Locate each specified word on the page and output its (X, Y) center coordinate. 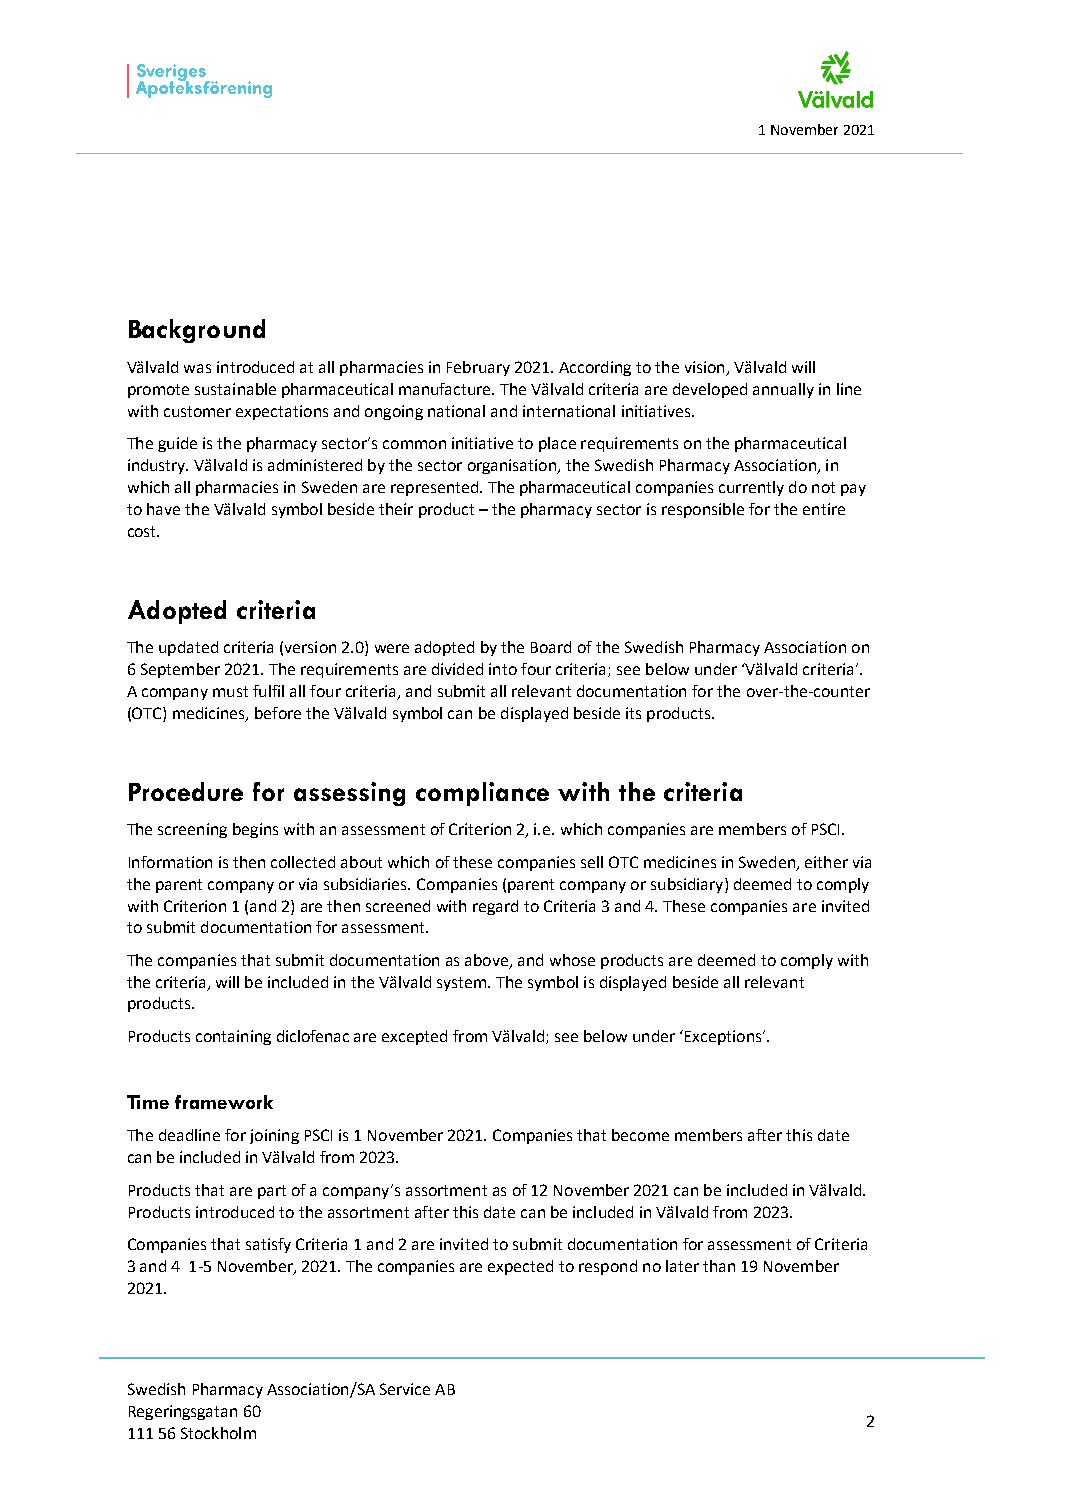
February (478, 368)
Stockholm (218, 1433)
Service (405, 1389)
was (197, 368)
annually (783, 390)
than (719, 1266)
